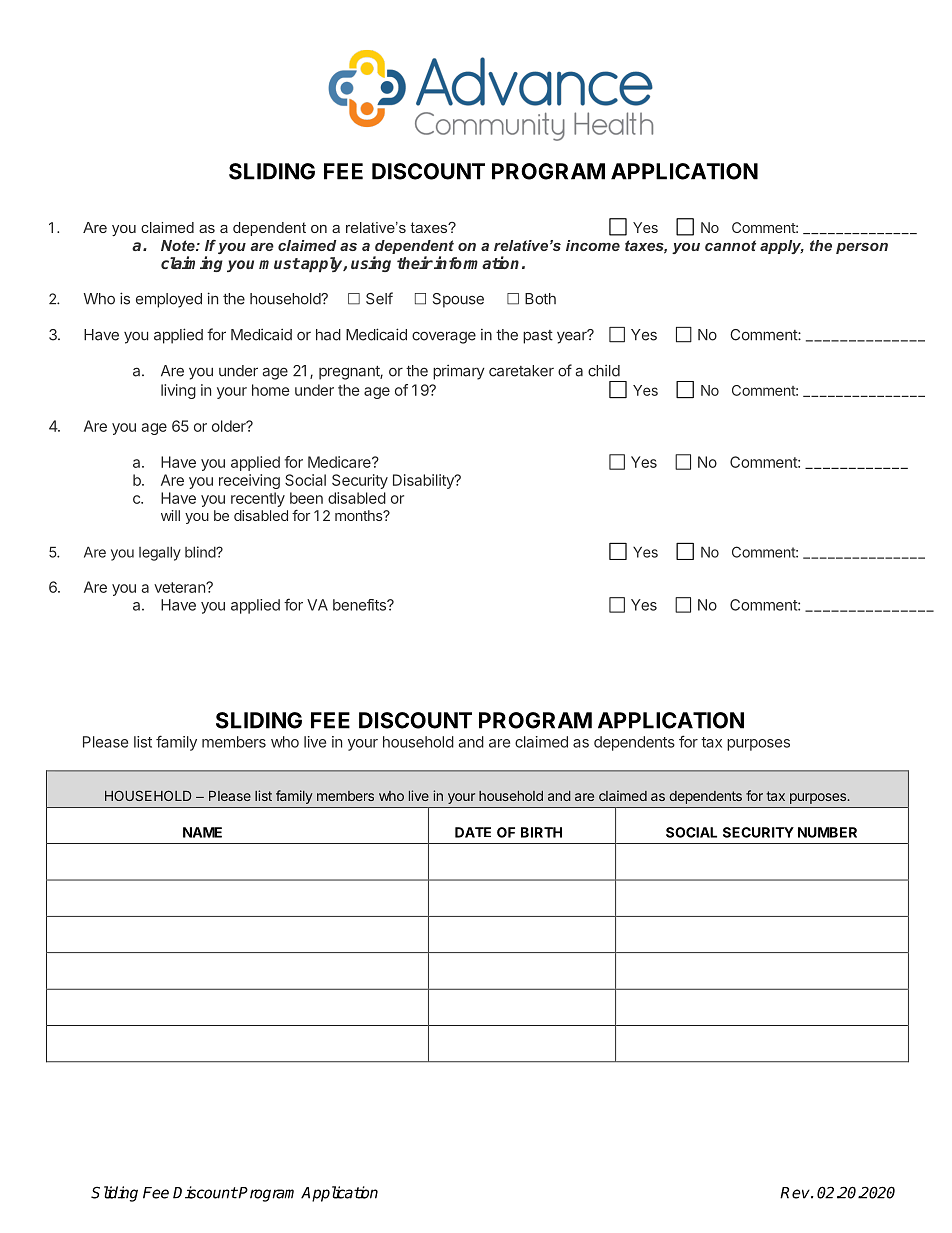 The image size is (952, 1233). Describe the element at coordinates (473, 832) in the screenshot. I see `DATE` at that location.
